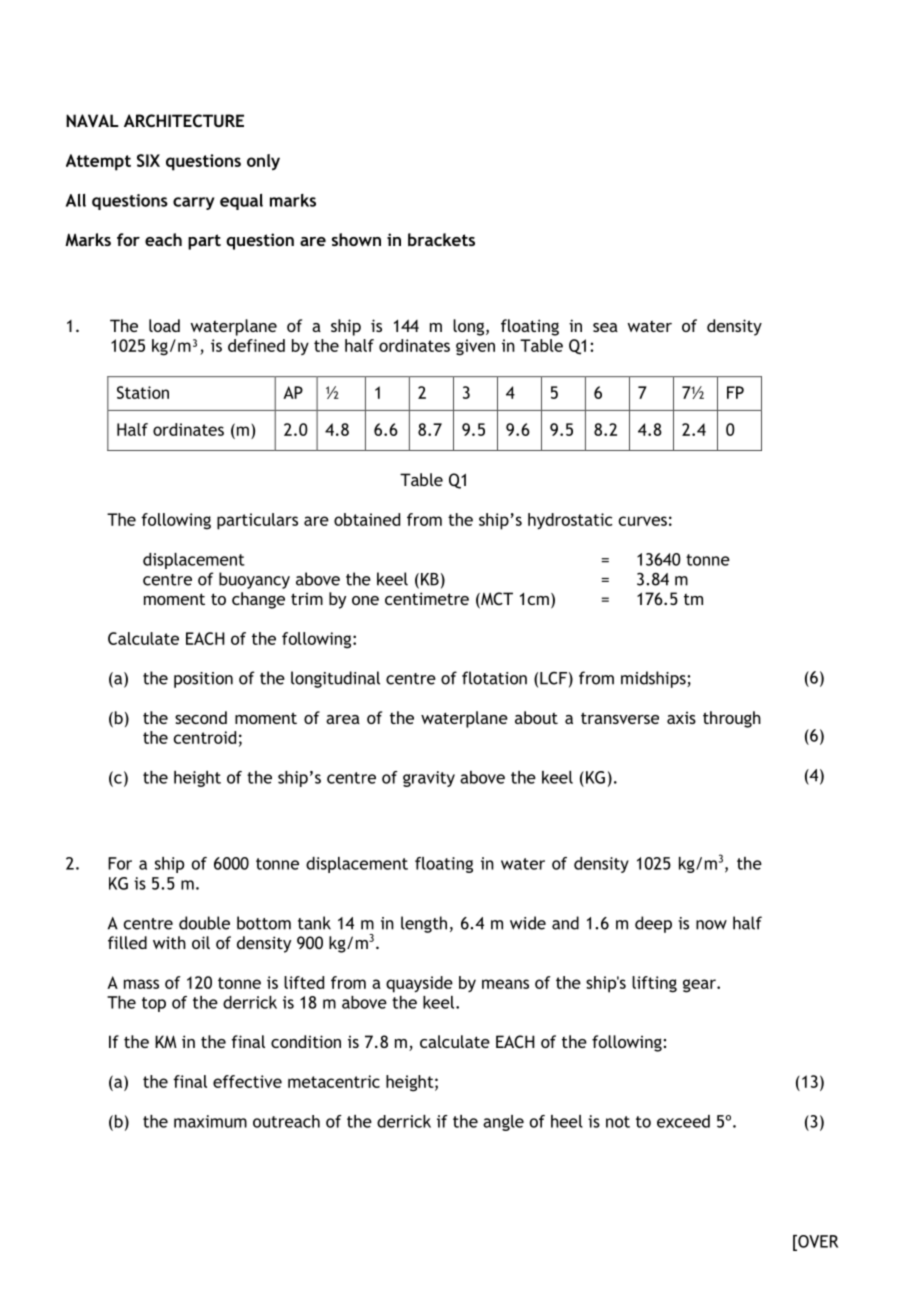 The width and height of the screenshot is (924, 1308). What do you see at coordinates (643, 521) in the screenshot?
I see `curves` at bounding box center [643, 521].
